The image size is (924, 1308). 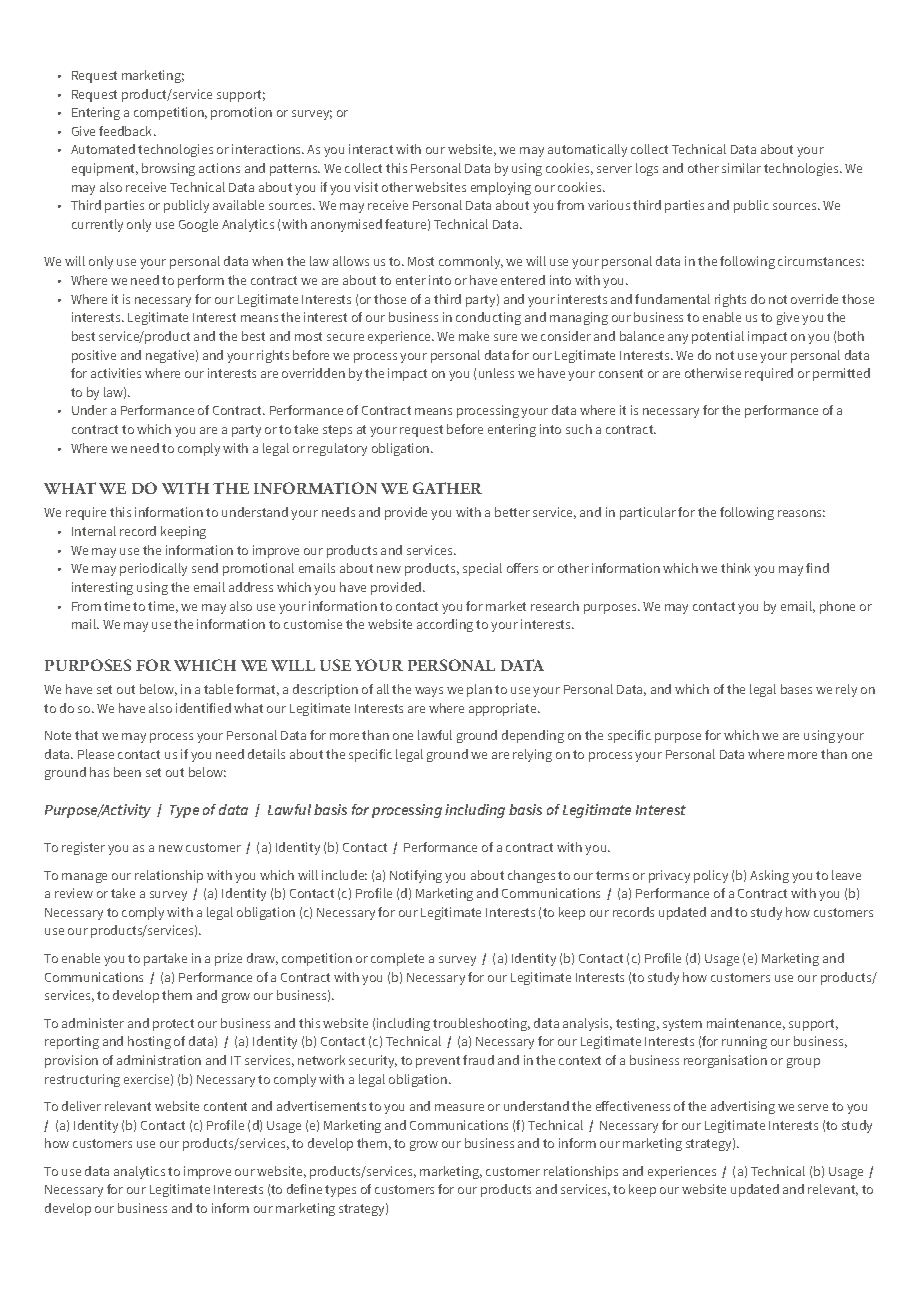 I want to click on activities, so click(x=116, y=373).
